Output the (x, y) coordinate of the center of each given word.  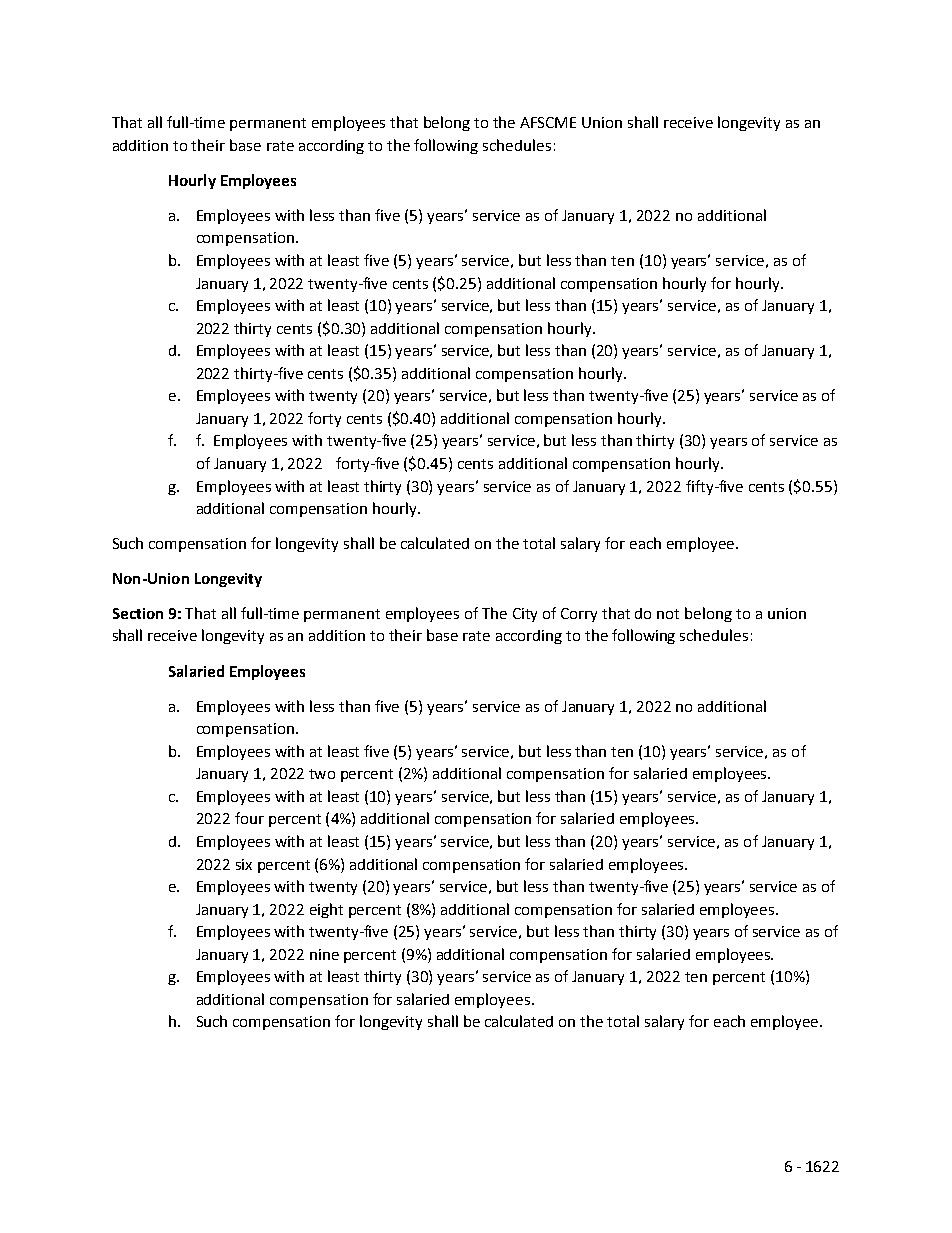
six (244, 864)
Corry (579, 615)
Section (138, 613)
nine (324, 954)
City (525, 615)
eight (326, 910)
